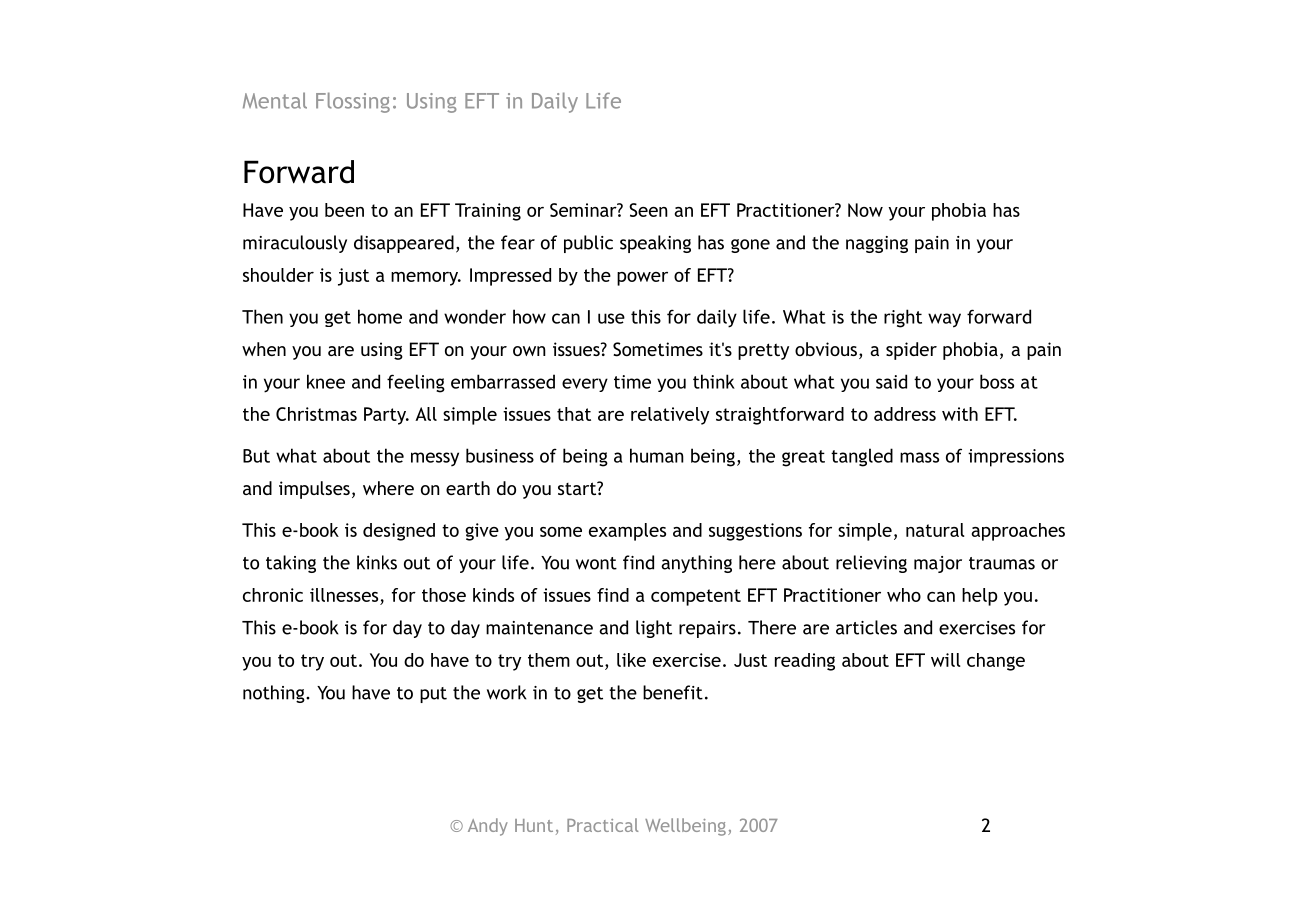  I want to click on natural, so click(935, 530).
